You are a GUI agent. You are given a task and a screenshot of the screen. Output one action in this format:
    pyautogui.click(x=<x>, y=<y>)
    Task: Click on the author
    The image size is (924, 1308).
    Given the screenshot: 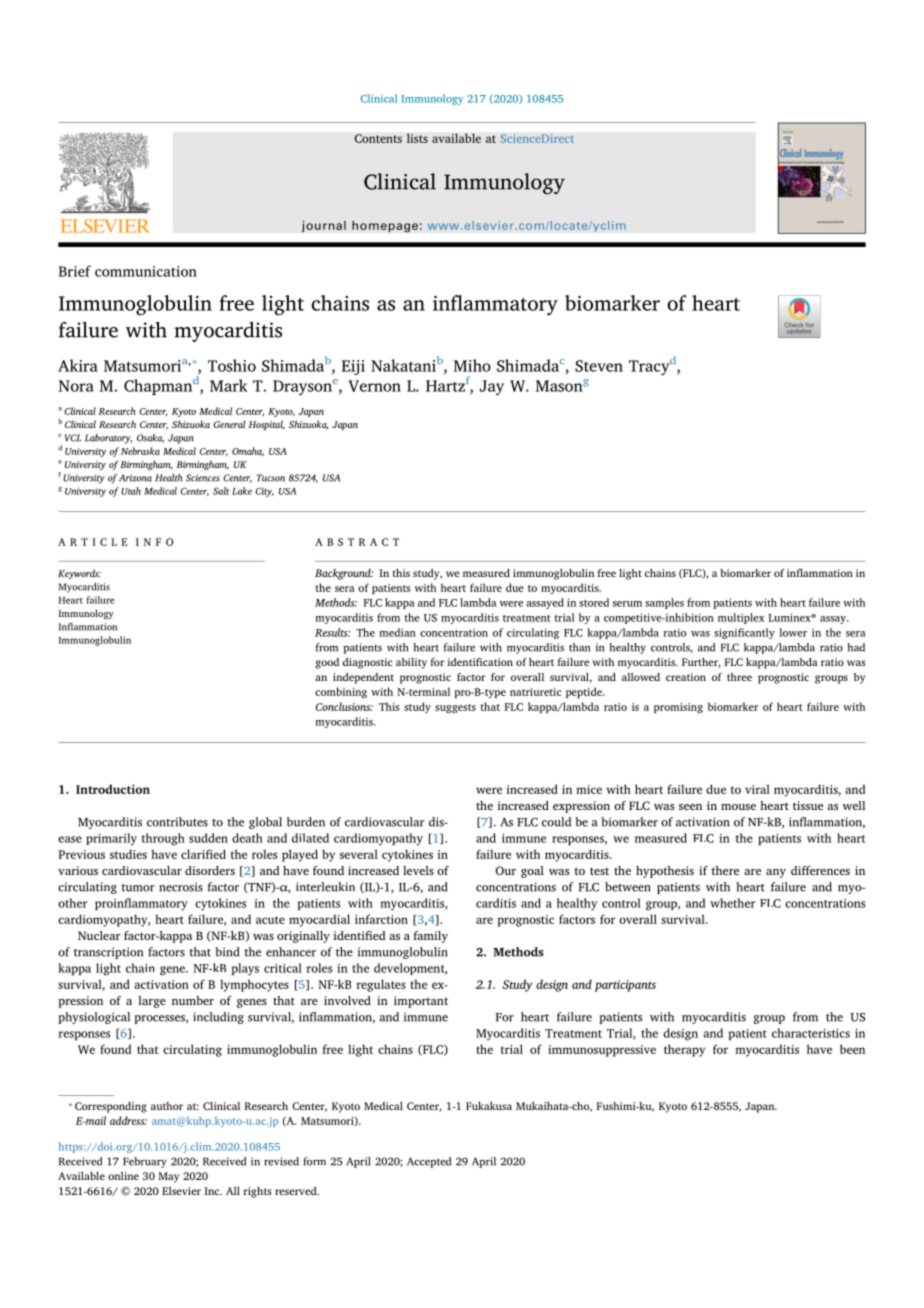 What is the action you would take?
    pyautogui.click(x=167, y=1106)
